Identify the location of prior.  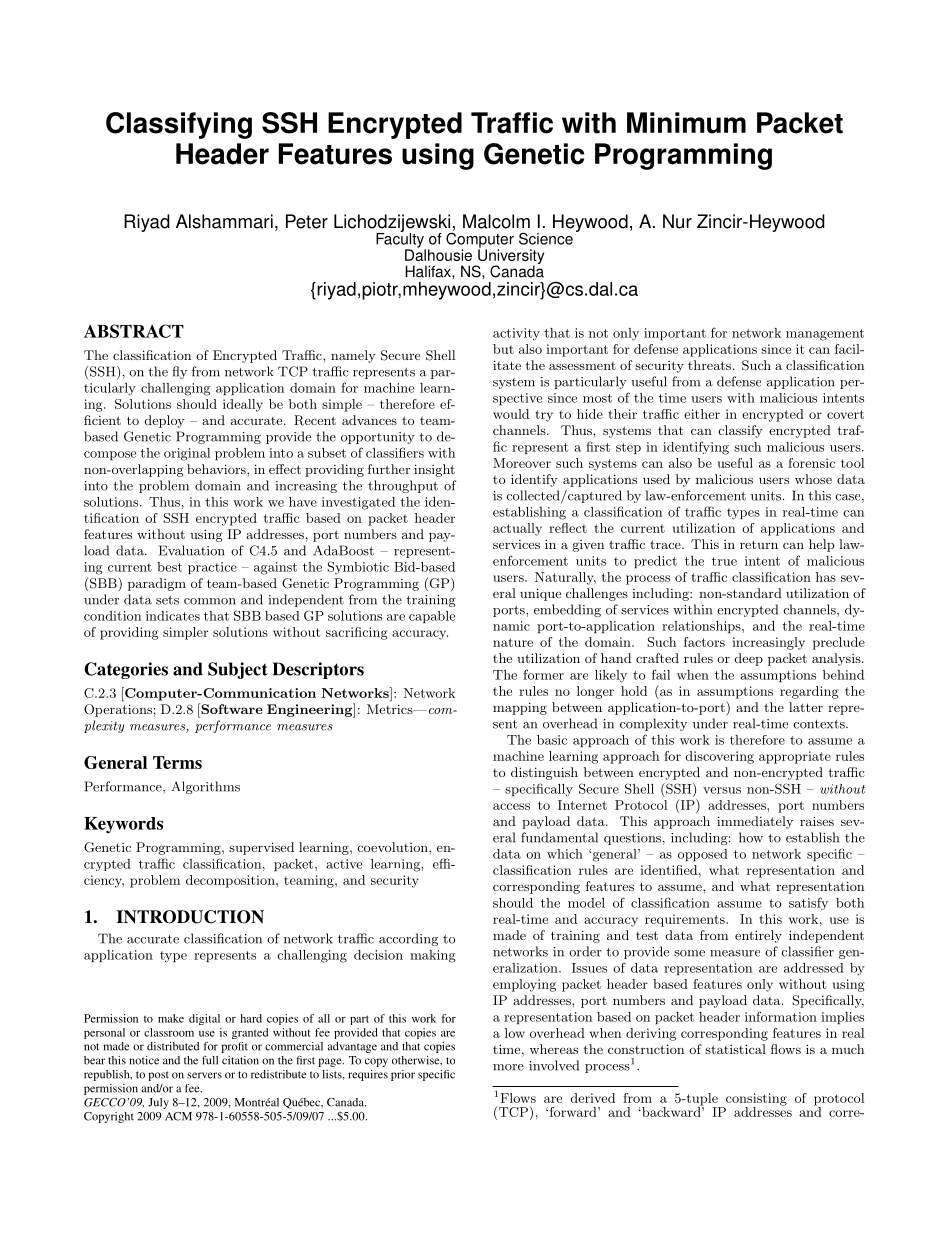
(403, 1075).
